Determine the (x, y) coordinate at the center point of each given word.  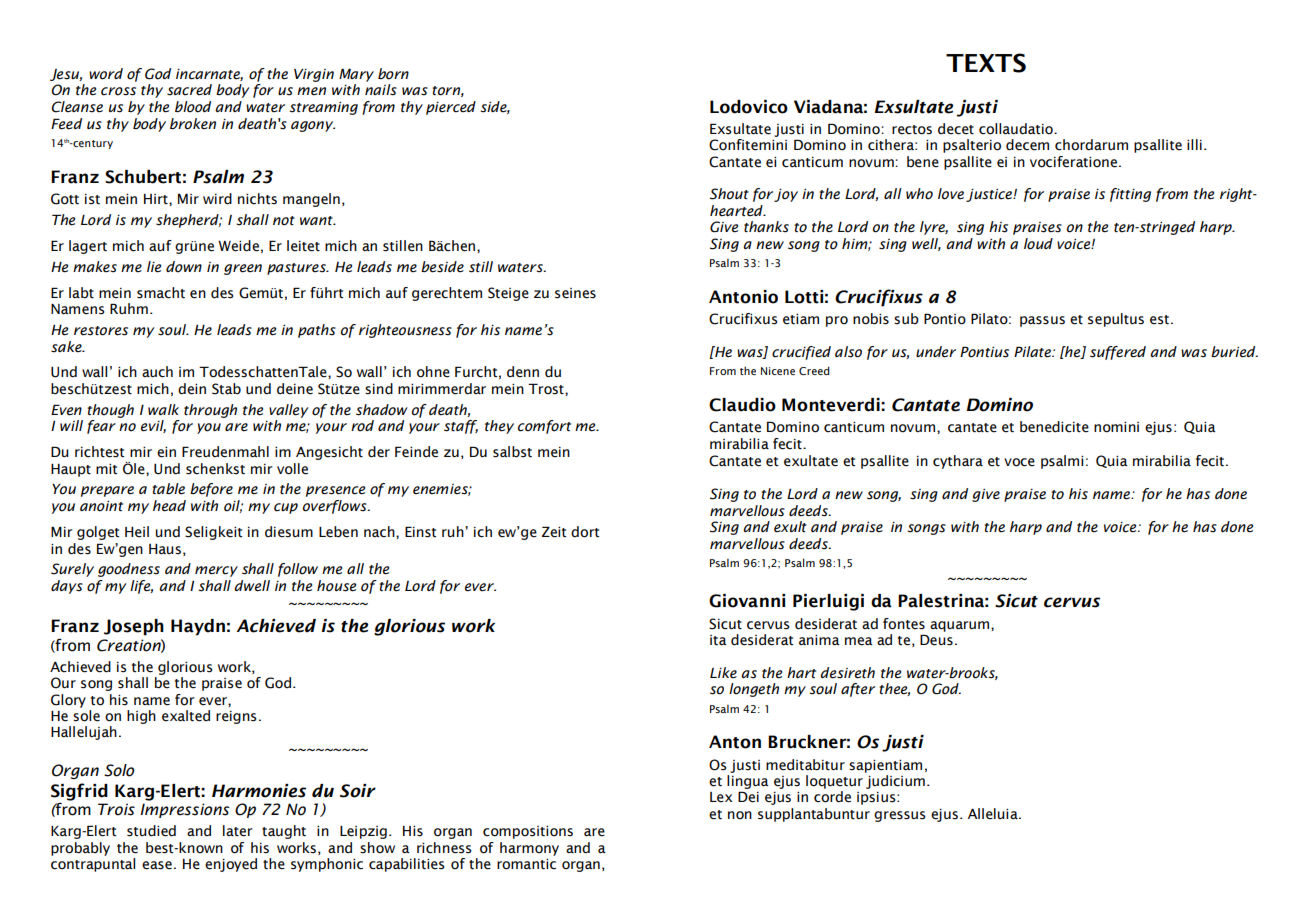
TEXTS (986, 63)
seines (575, 293)
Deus (936, 640)
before (211, 490)
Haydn (198, 627)
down (184, 267)
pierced (451, 108)
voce (1019, 462)
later (238, 831)
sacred (189, 90)
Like (723, 673)
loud (1038, 244)
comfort (544, 427)
